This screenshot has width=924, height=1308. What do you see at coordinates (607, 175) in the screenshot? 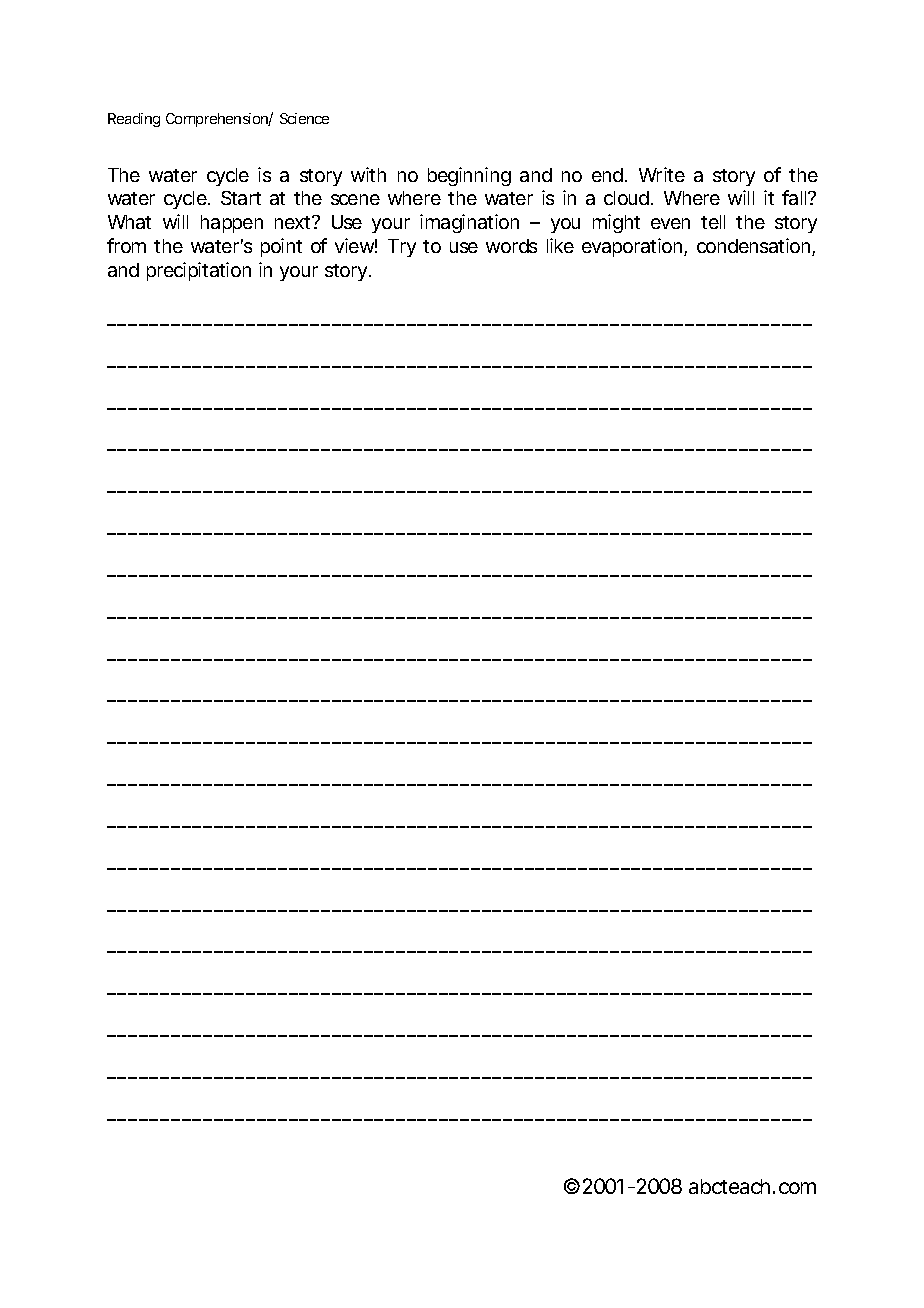
I see `end` at bounding box center [607, 175].
